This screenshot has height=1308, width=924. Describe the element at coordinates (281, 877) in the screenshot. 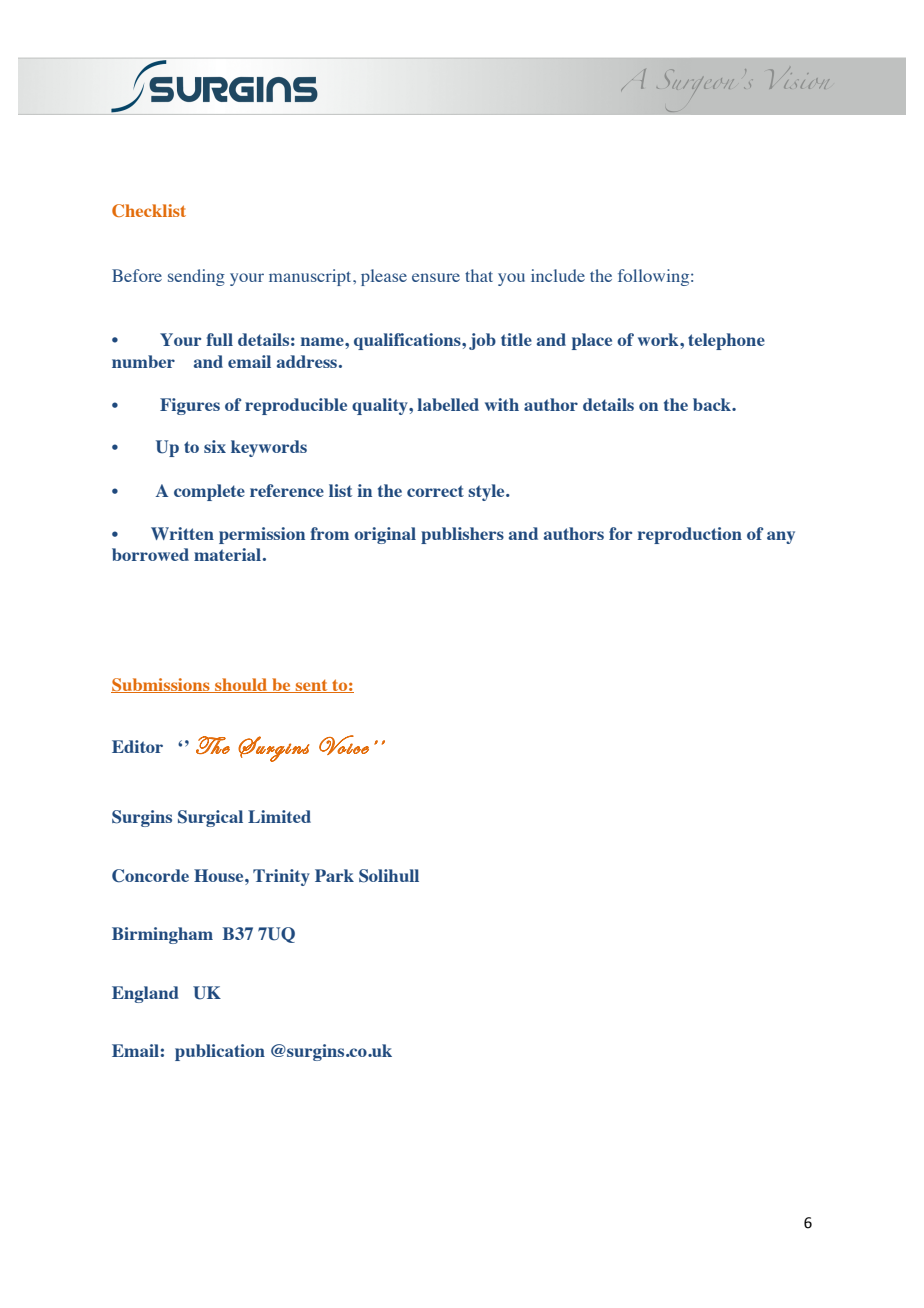

I see `Trinity` at that location.
